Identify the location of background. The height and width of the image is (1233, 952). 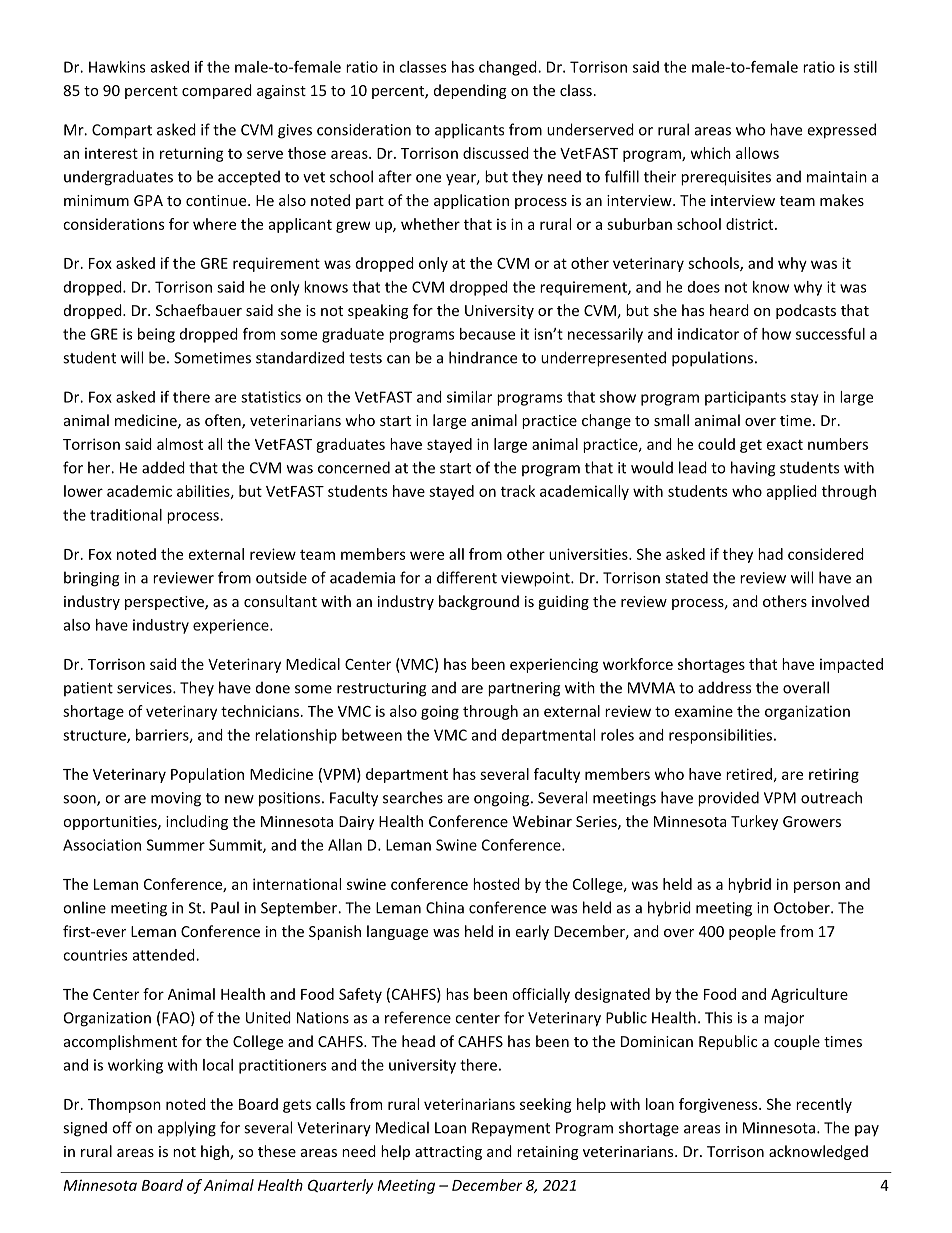
(479, 602).
